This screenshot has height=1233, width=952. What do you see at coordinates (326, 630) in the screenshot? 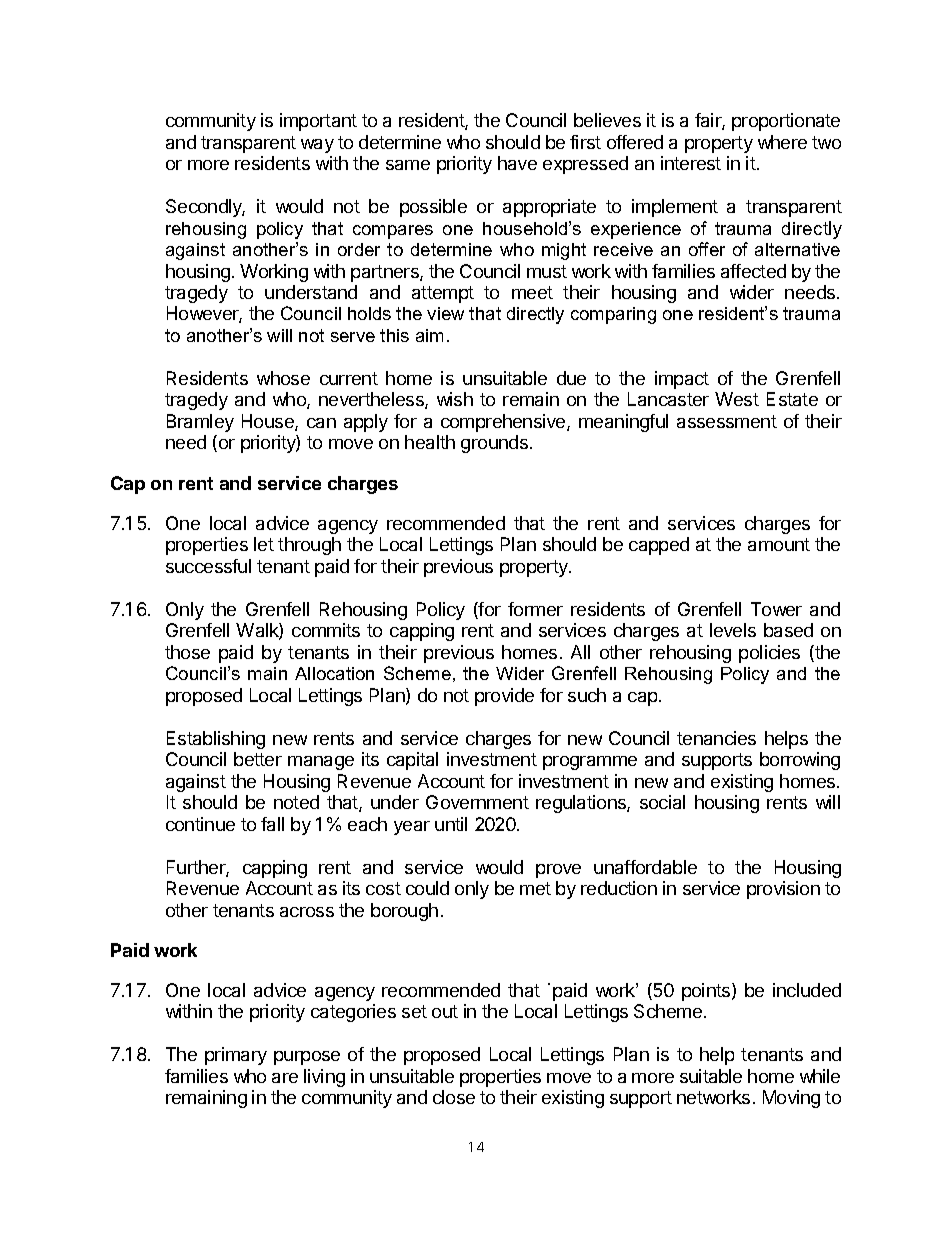
I see `commits` at bounding box center [326, 630].
